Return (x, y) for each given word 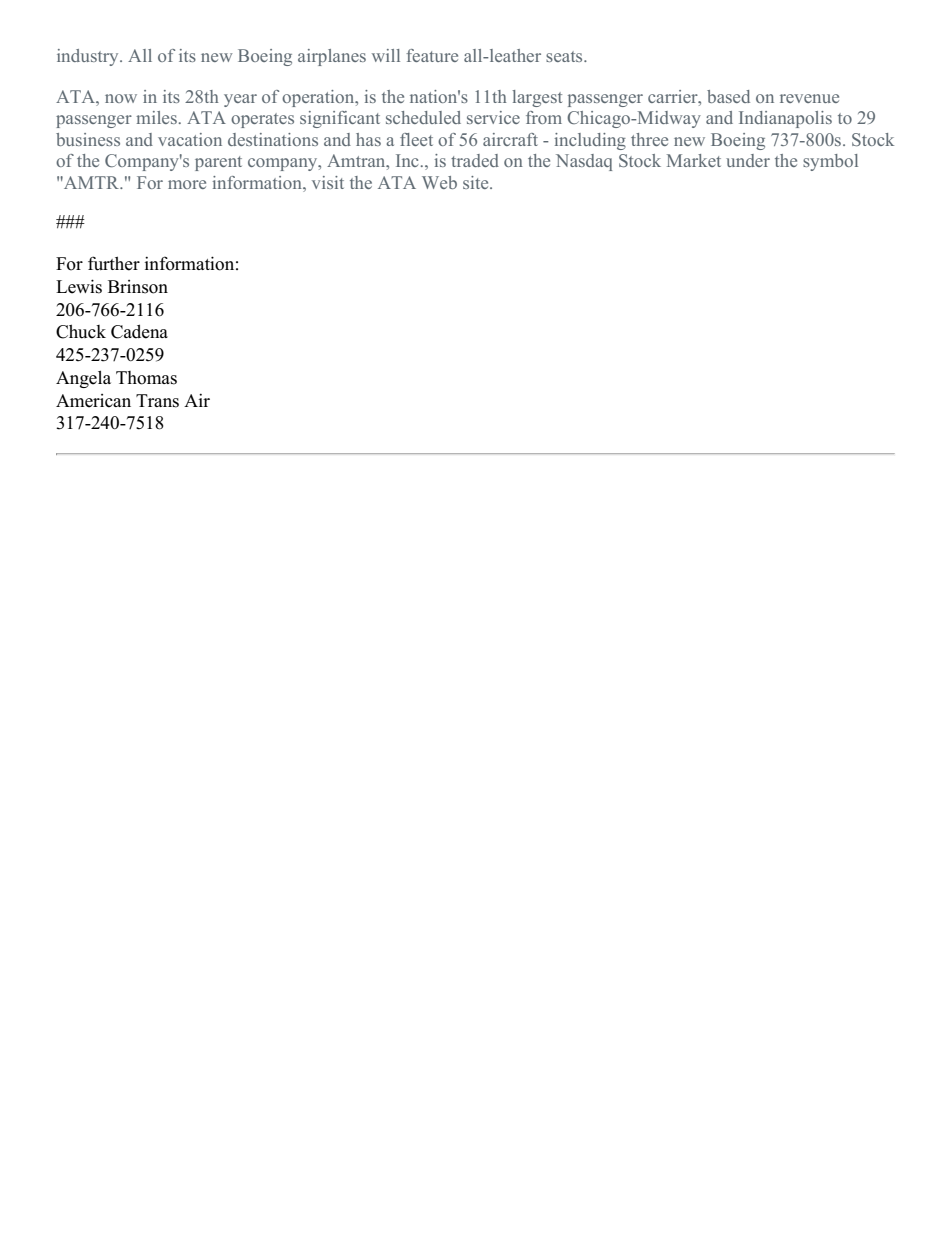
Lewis (79, 286)
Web (439, 182)
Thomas (146, 378)
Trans (157, 401)
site (477, 182)
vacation (190, 139)
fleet (416, 139)
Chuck (81, 331)
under (748, 160)
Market (694, 160)
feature (432, 55)
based (728, 96)
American (93, 401)
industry (89, 57)
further (114, 263)
